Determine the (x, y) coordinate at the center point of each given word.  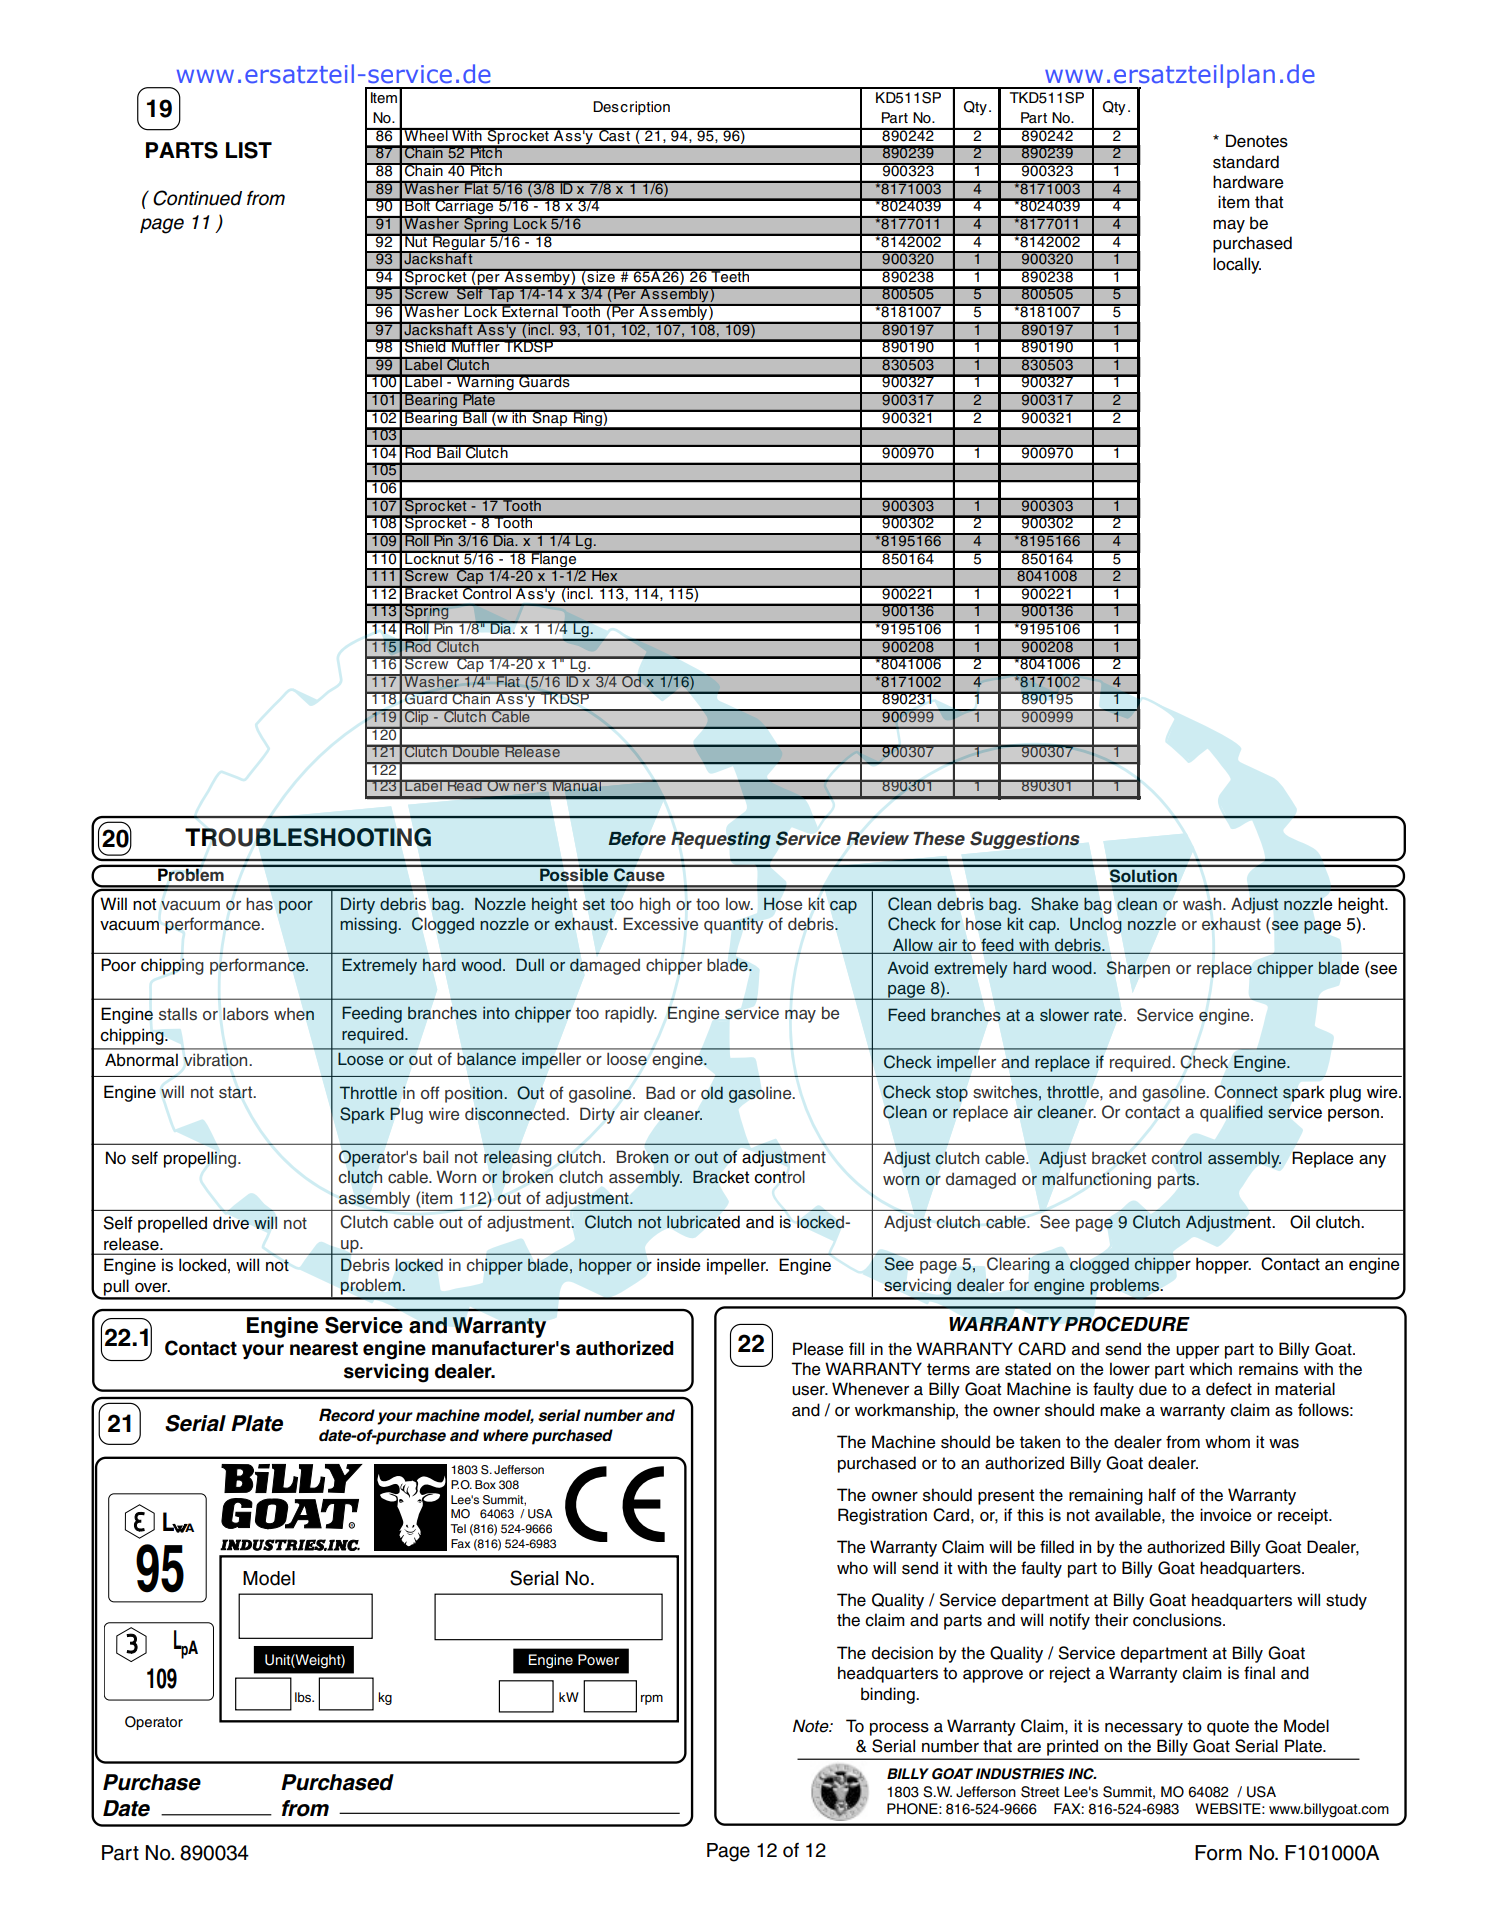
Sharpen (1138, 969)
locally (1237, 265)
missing (369, 925)
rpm (652, 1700)
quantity (734, 925)
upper (1197, 1352)
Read (465, 786)
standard (1246, 162)
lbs (304, 1697)
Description (631, 108)
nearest (324, 1348)
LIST (249, 150)
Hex (605, 575)
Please (818, 1349)
